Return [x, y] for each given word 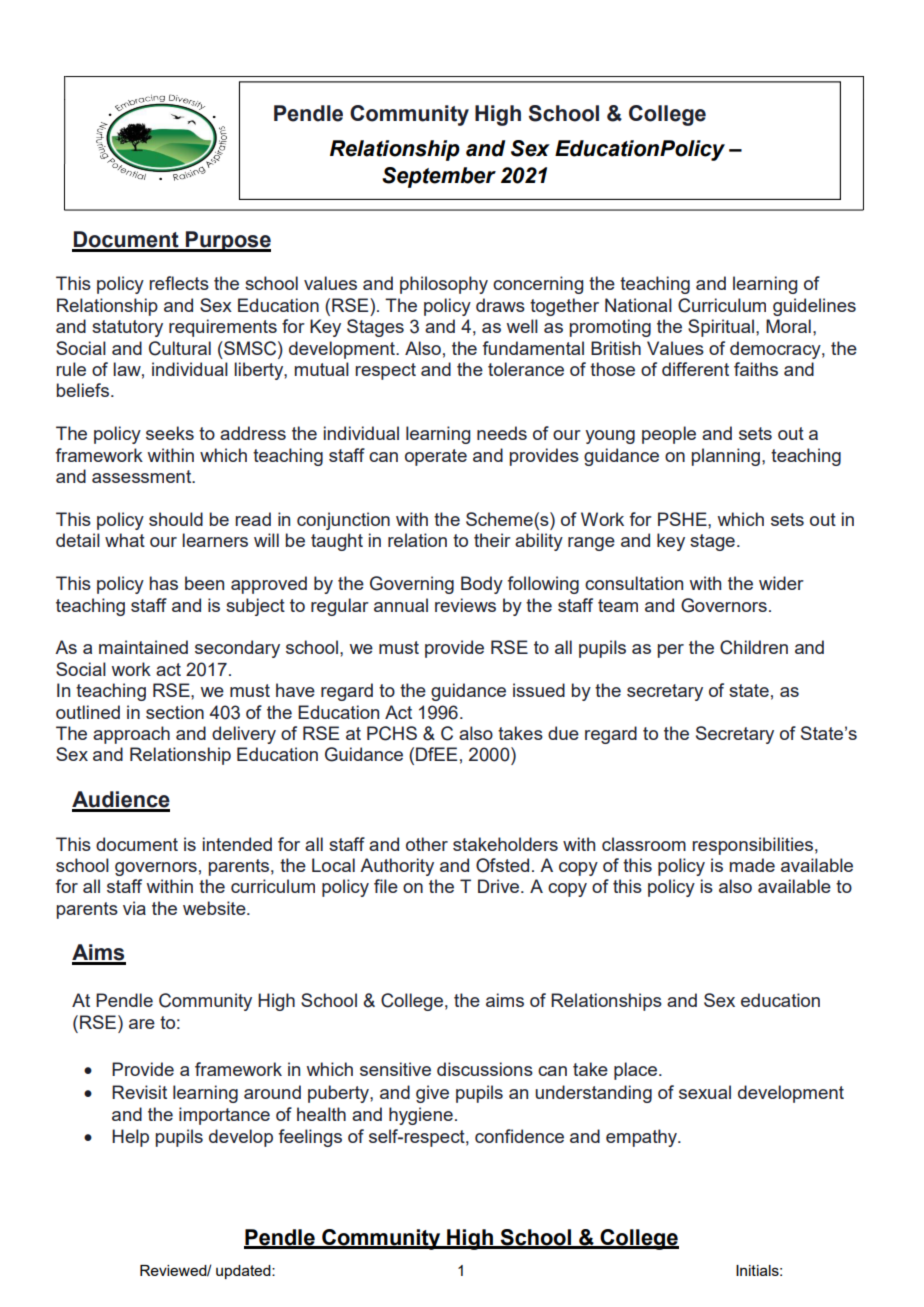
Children [754, 647]
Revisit [139, 1092]
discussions [485, 1069]
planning [727, 457]
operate [436, 457]
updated [244, 1272]
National [638, 305]
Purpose [227, 241]
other [427, 844]
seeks [170, 433]
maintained [143, 647]
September [439, 177]
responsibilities [752, 846]
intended [237, 844]
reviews [465, 605]
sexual [705, 1092]
